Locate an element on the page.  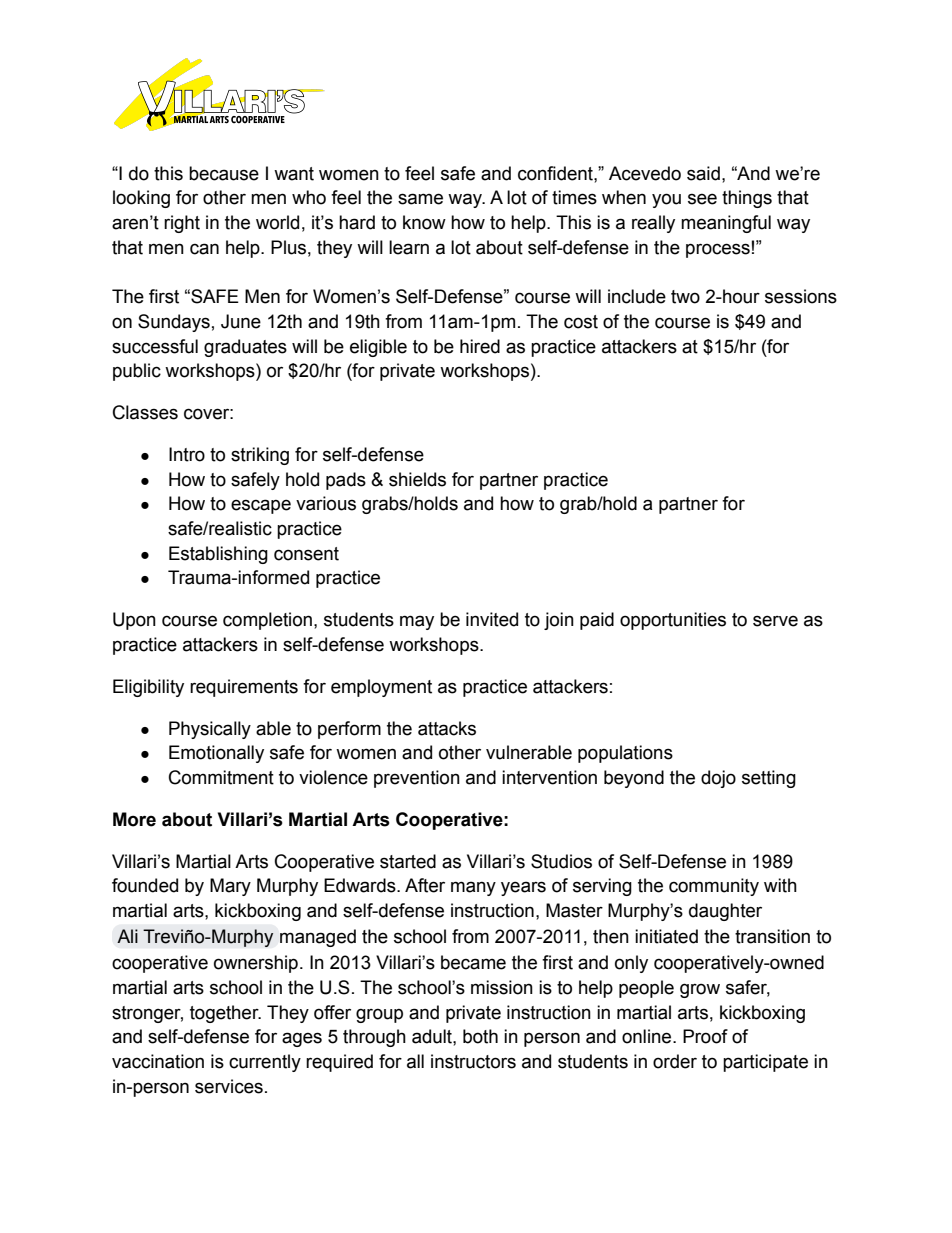
because is located at coordinates (224, 173).
